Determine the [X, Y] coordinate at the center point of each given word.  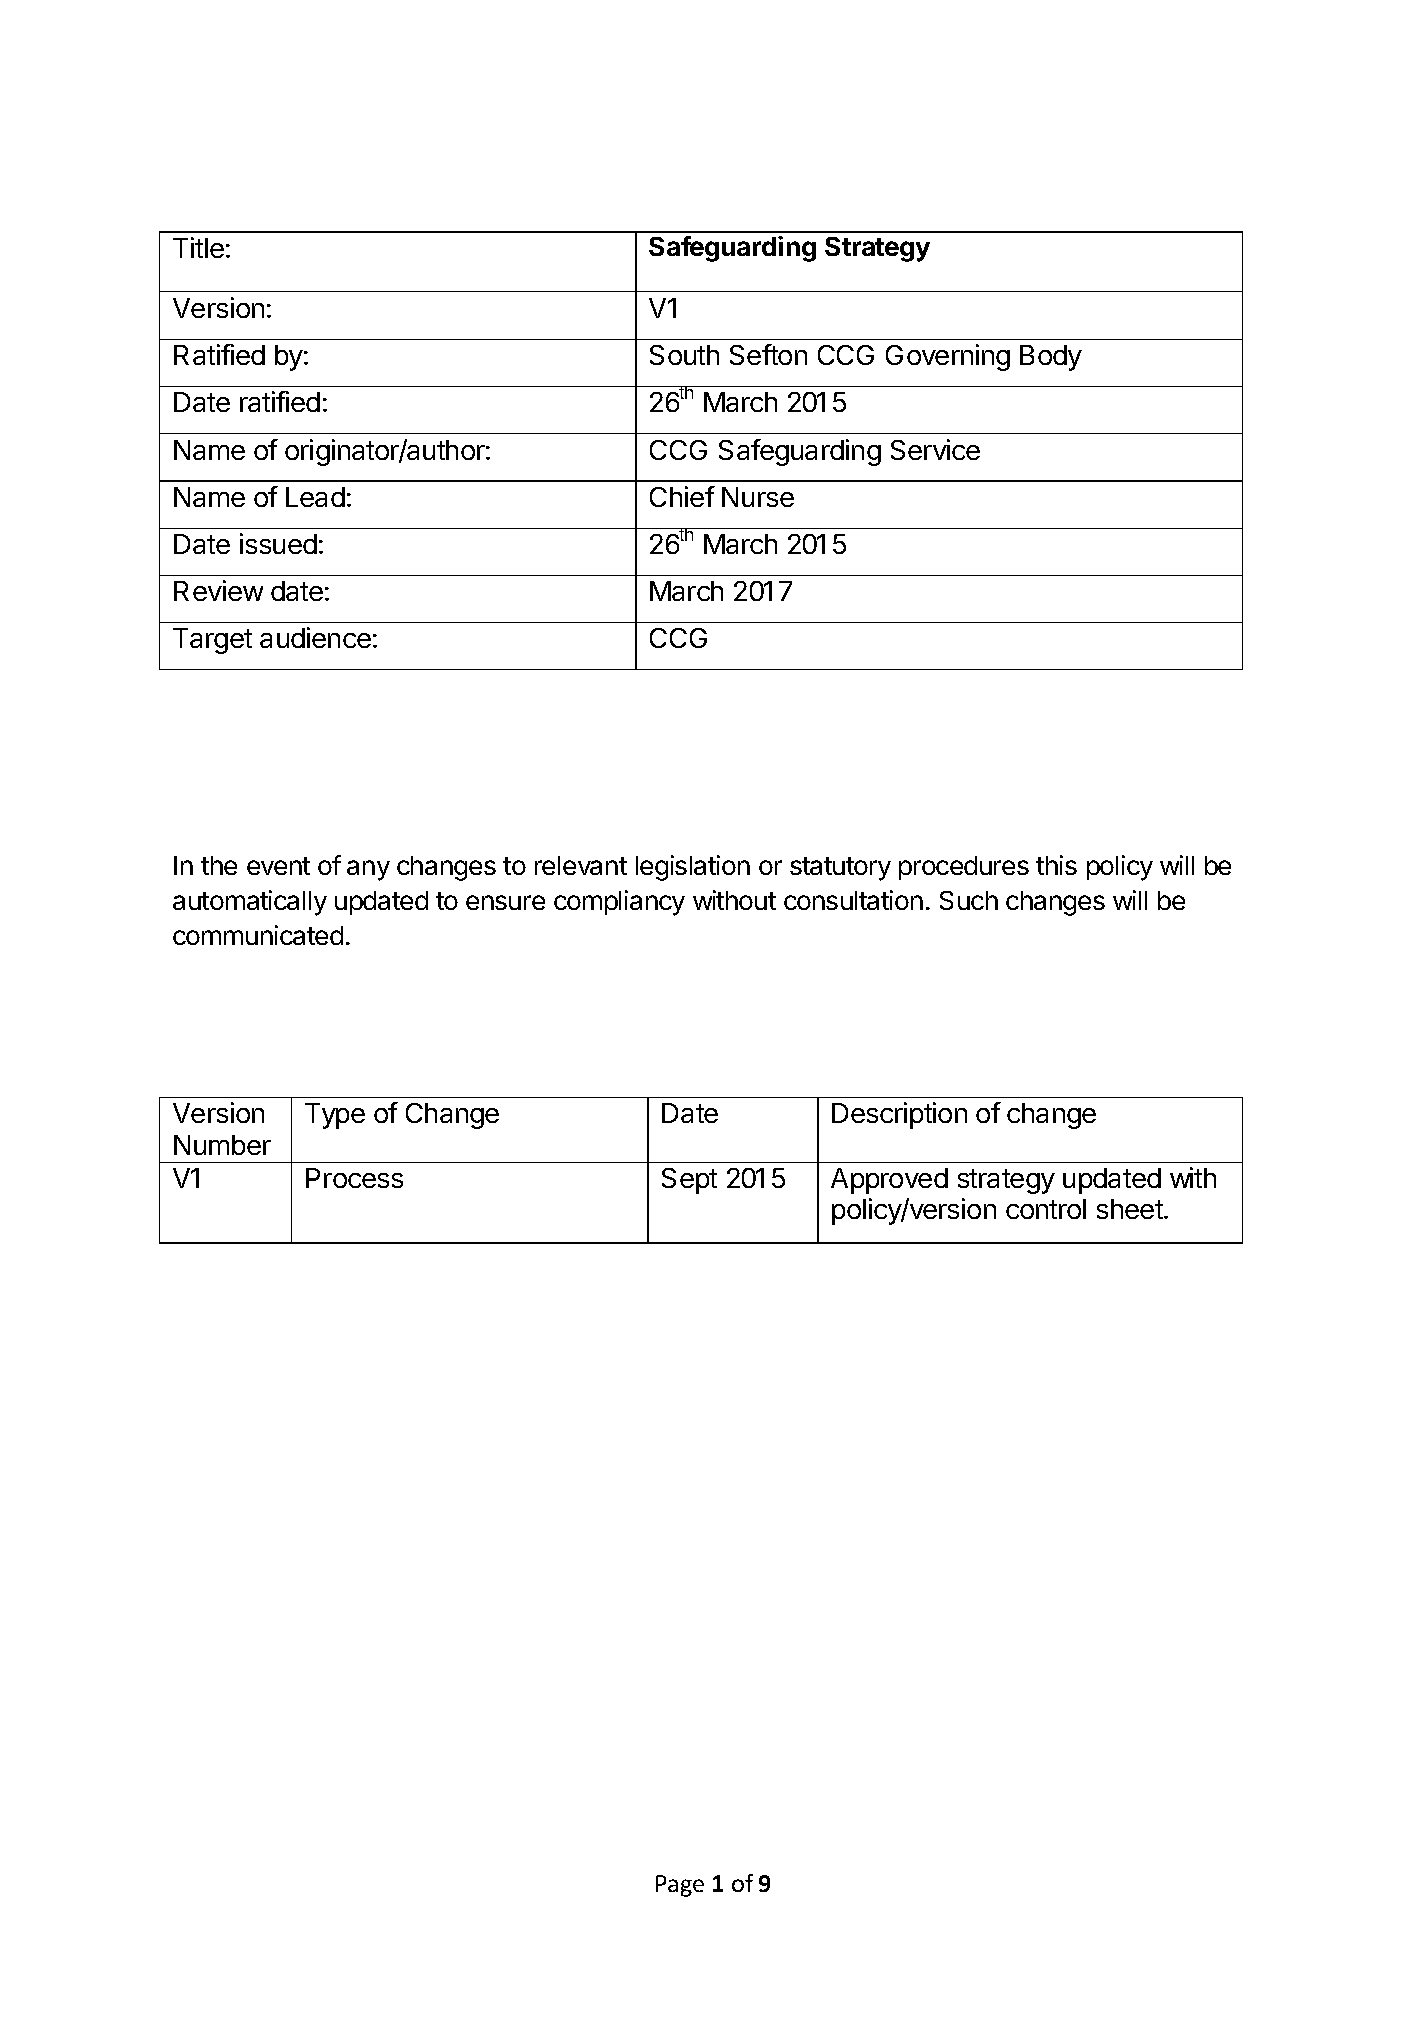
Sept [689, 1181]
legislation [693, 868]
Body [1051, 358]
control [1046, 1209]
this [1056, 865]
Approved [889, 1181]
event [278, 866]
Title [198, 247]
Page [680, 1886]
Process [354, 1178]
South [684, 355]
